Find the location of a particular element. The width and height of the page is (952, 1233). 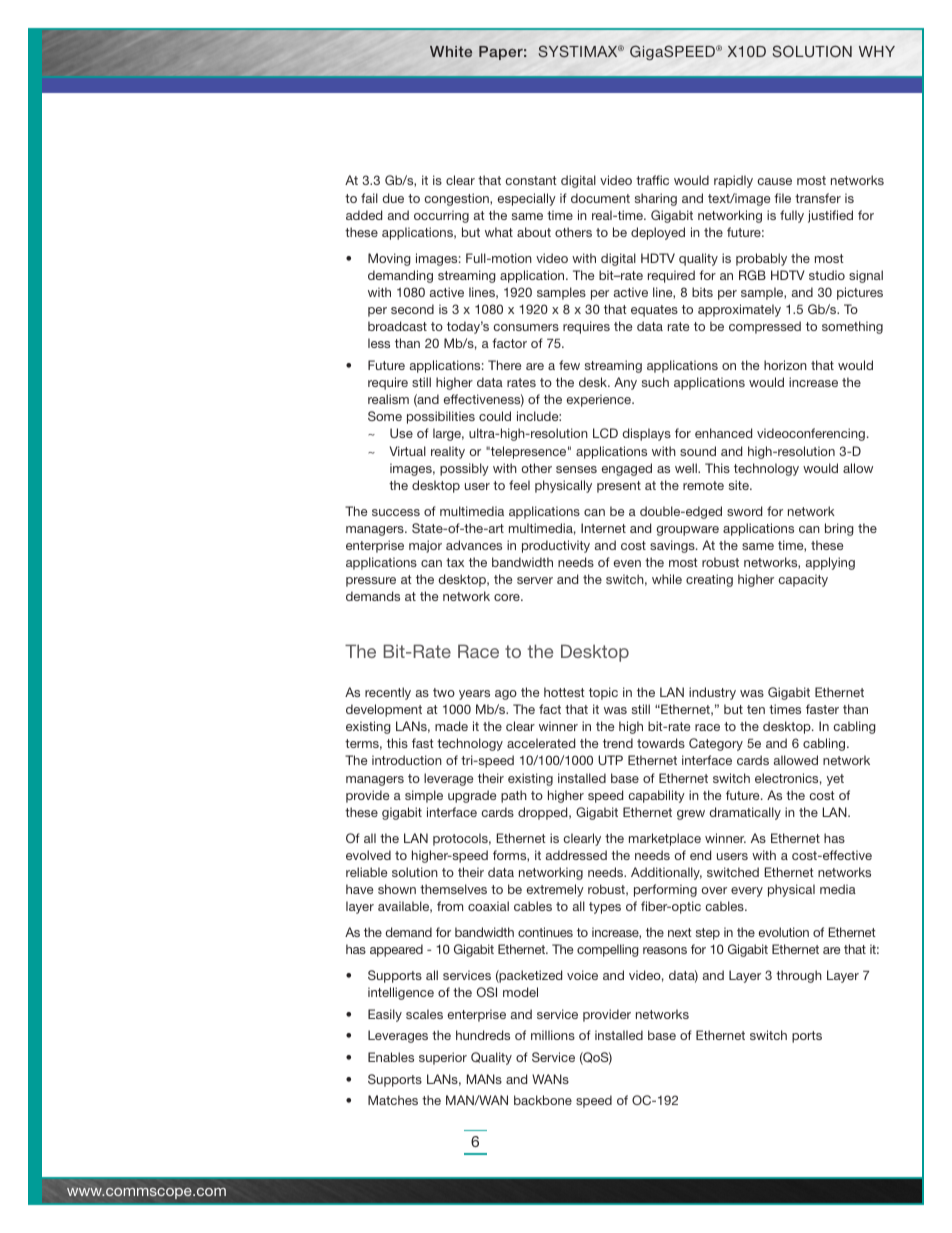

compressed is located at coordinates (765, 327).
